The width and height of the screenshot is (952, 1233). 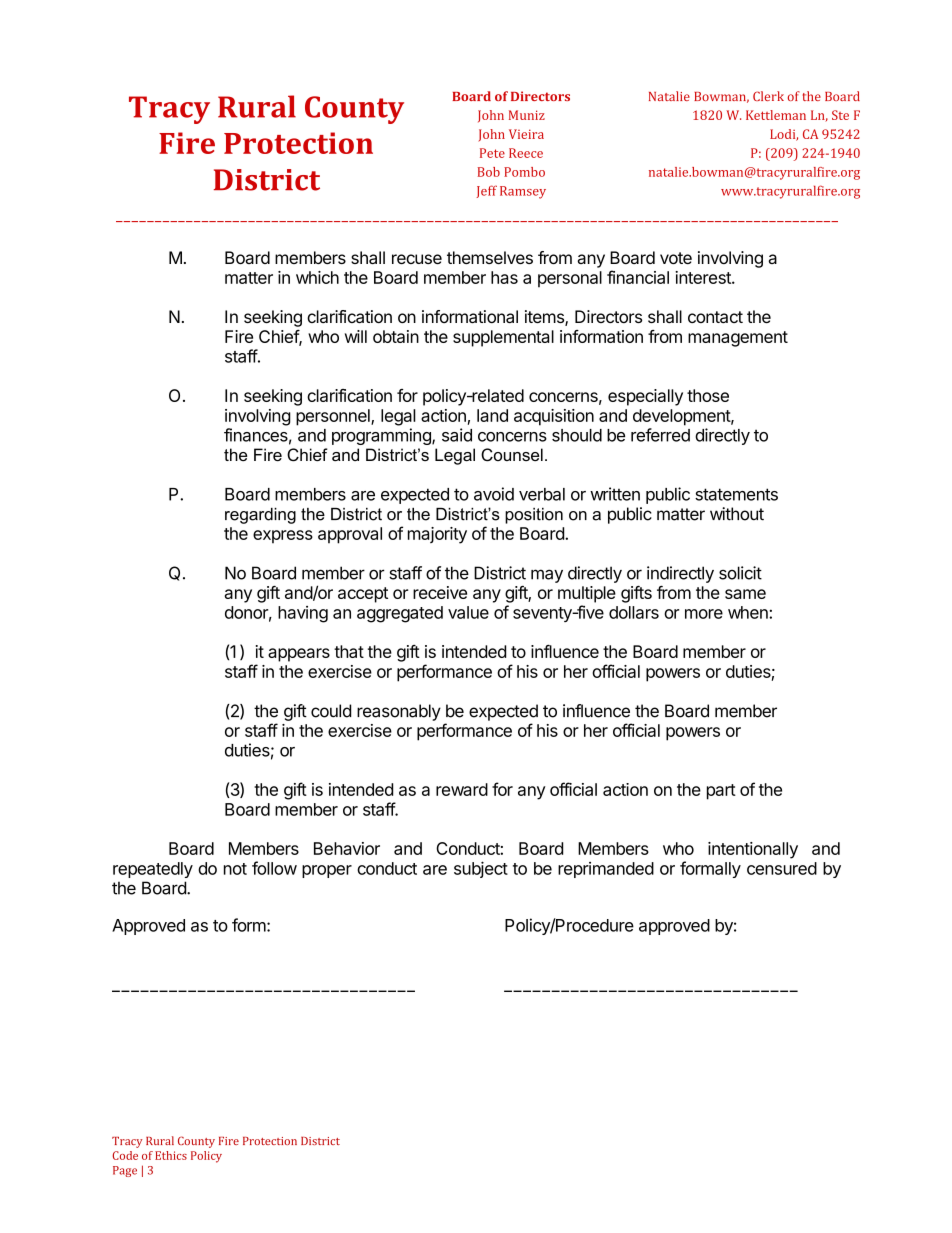 I want to click on Clerk, so click(x=768, y=96).
